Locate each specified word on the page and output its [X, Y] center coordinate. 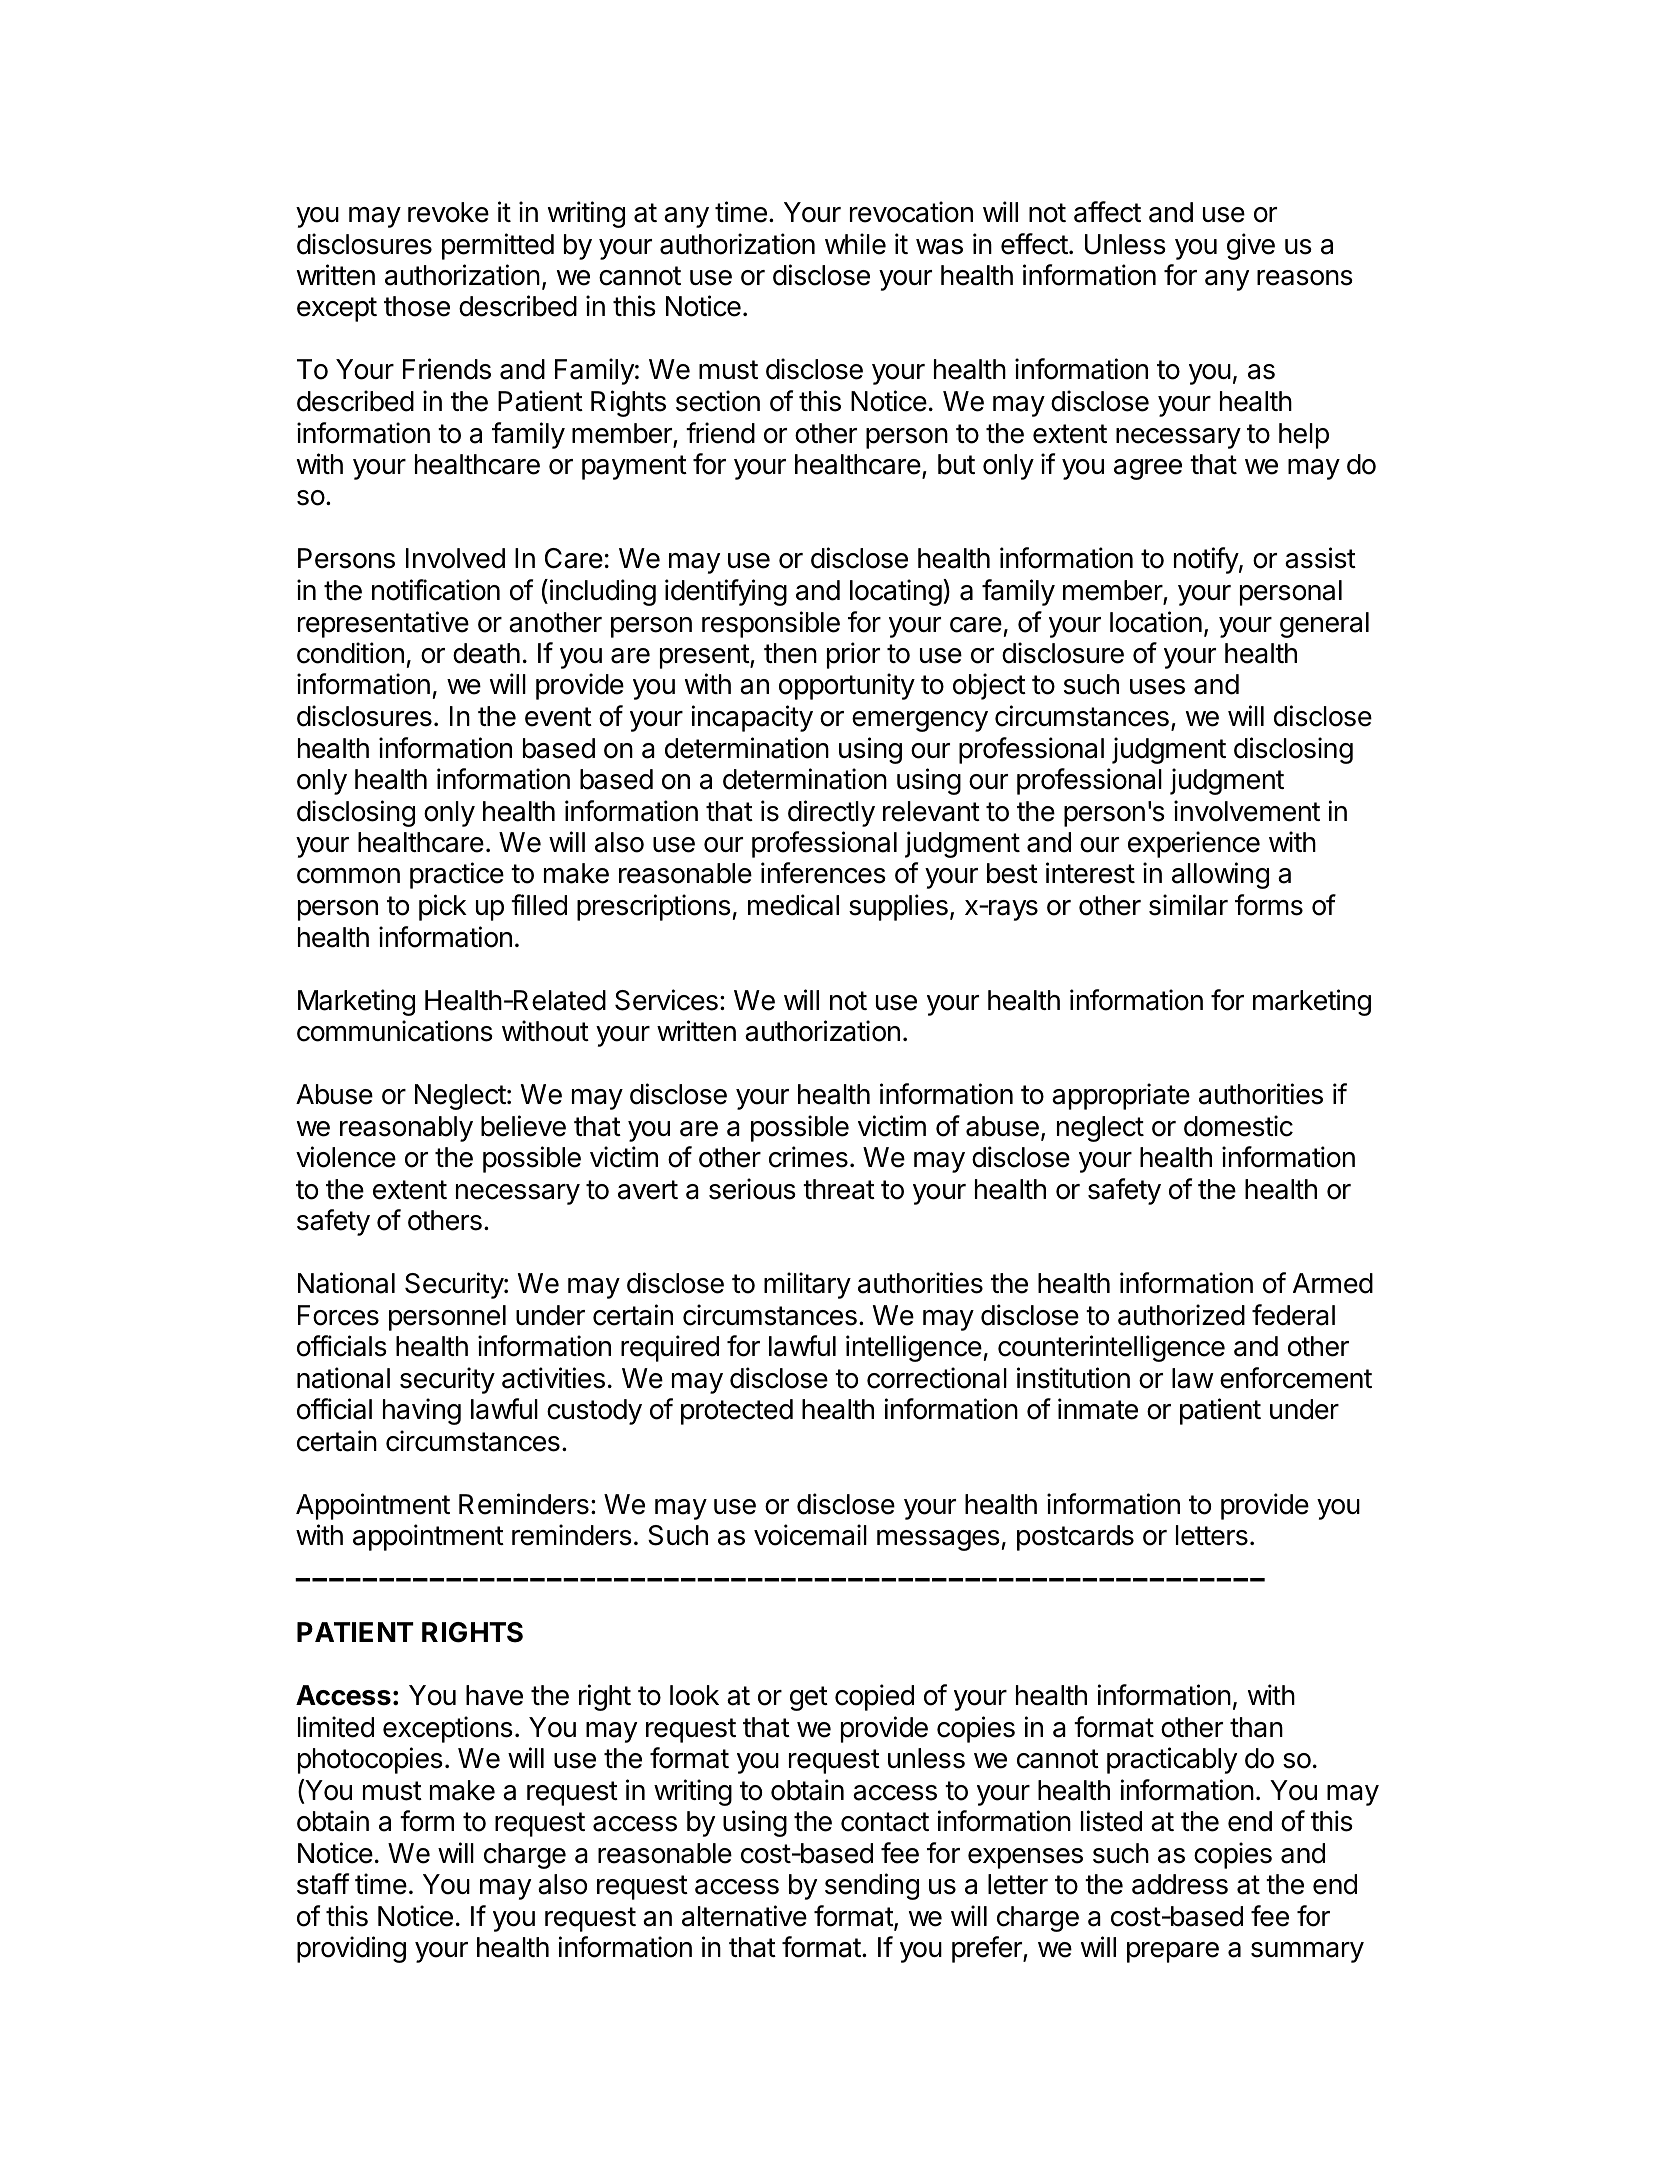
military [807, 1285]
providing [351, 1949]
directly [831, 813]
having [422, 1411]
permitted [498, 246]
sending [872, 1886]
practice [457, 875]
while [855, 244]
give [1251, 246]
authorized [1181, 1315]
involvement [1247, 811]
